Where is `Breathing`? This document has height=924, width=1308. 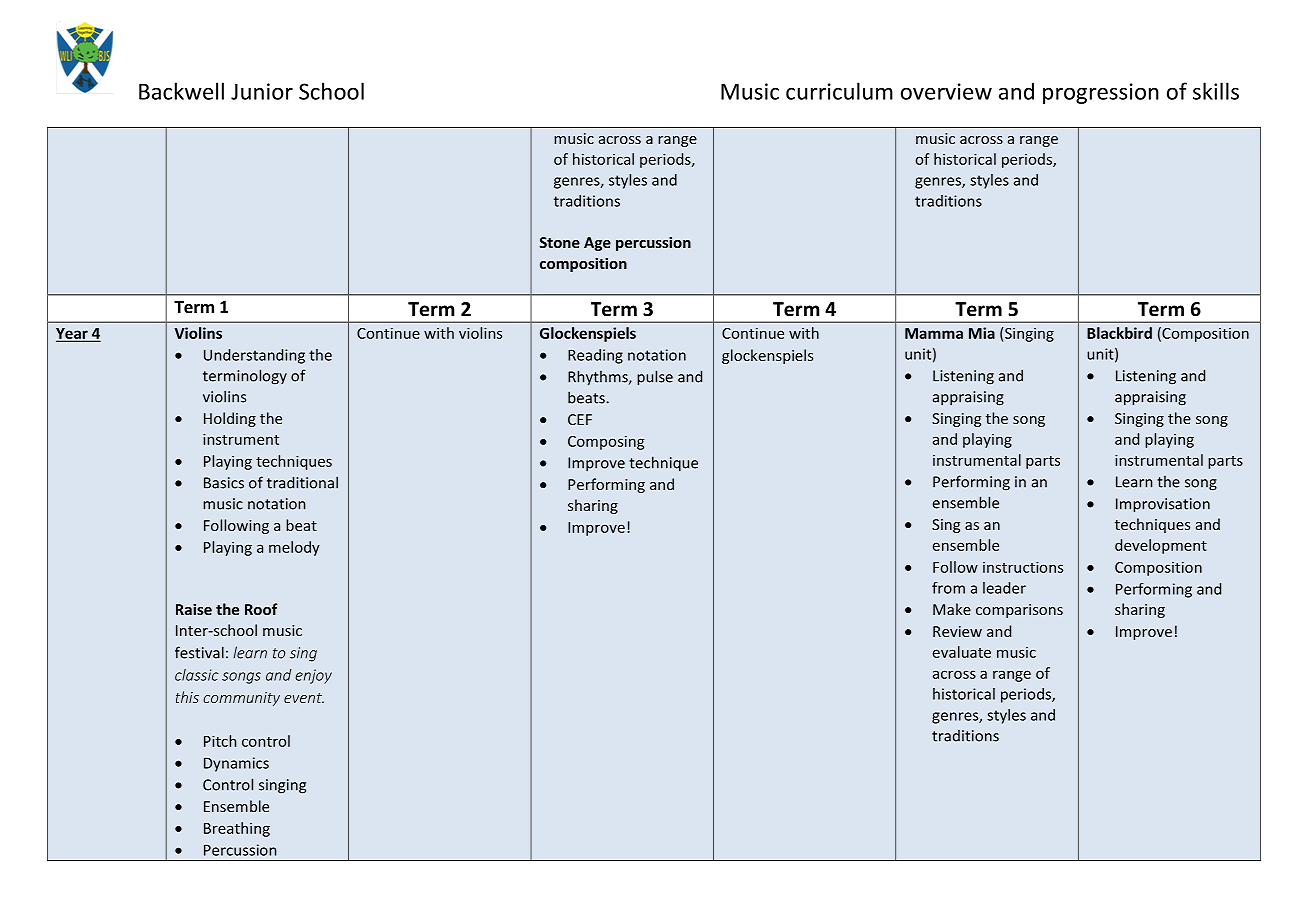 Breathing is located at coordinates (237, 829).
